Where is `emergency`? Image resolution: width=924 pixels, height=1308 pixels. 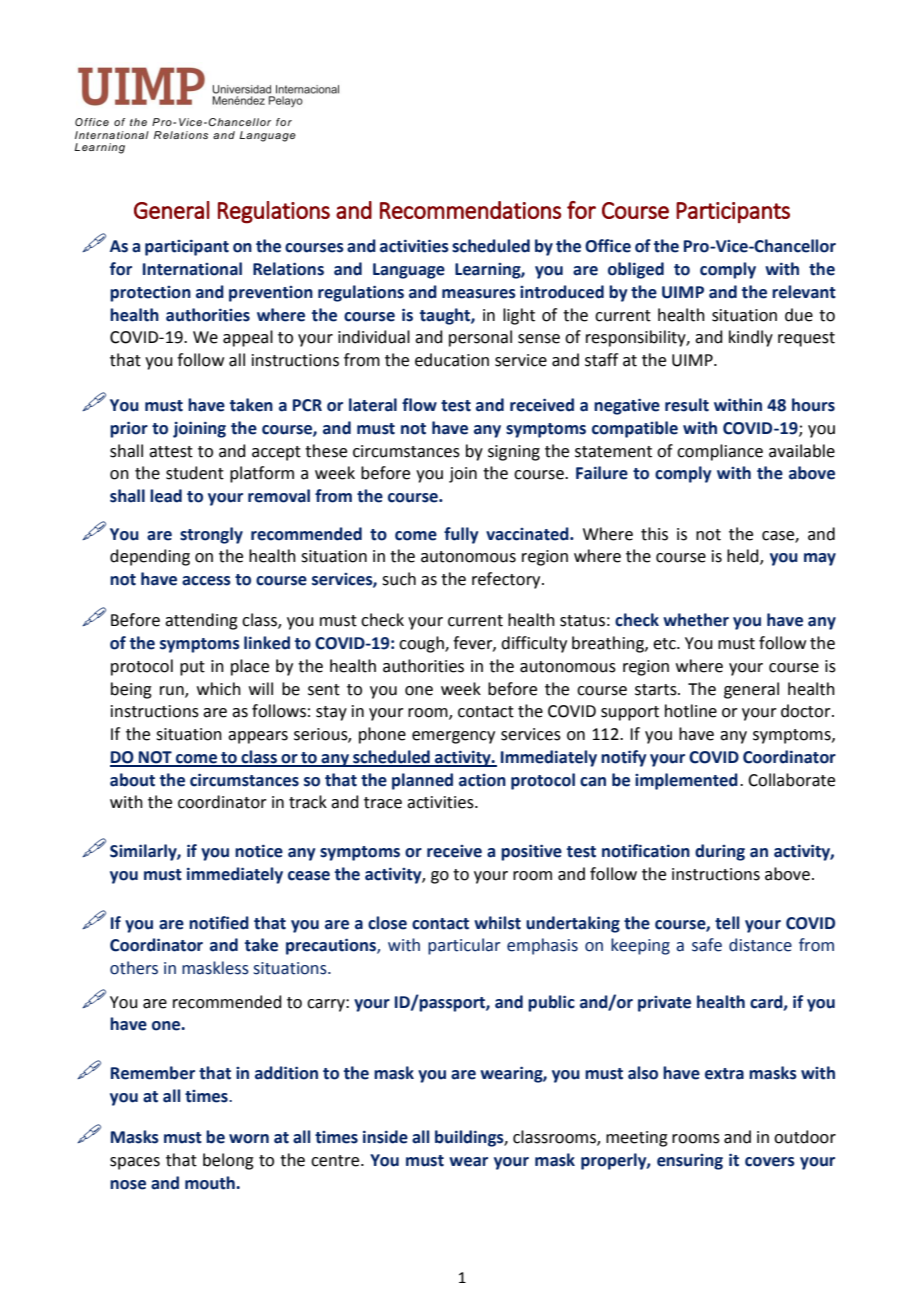 emergency is located at coordinates (453, 737).
